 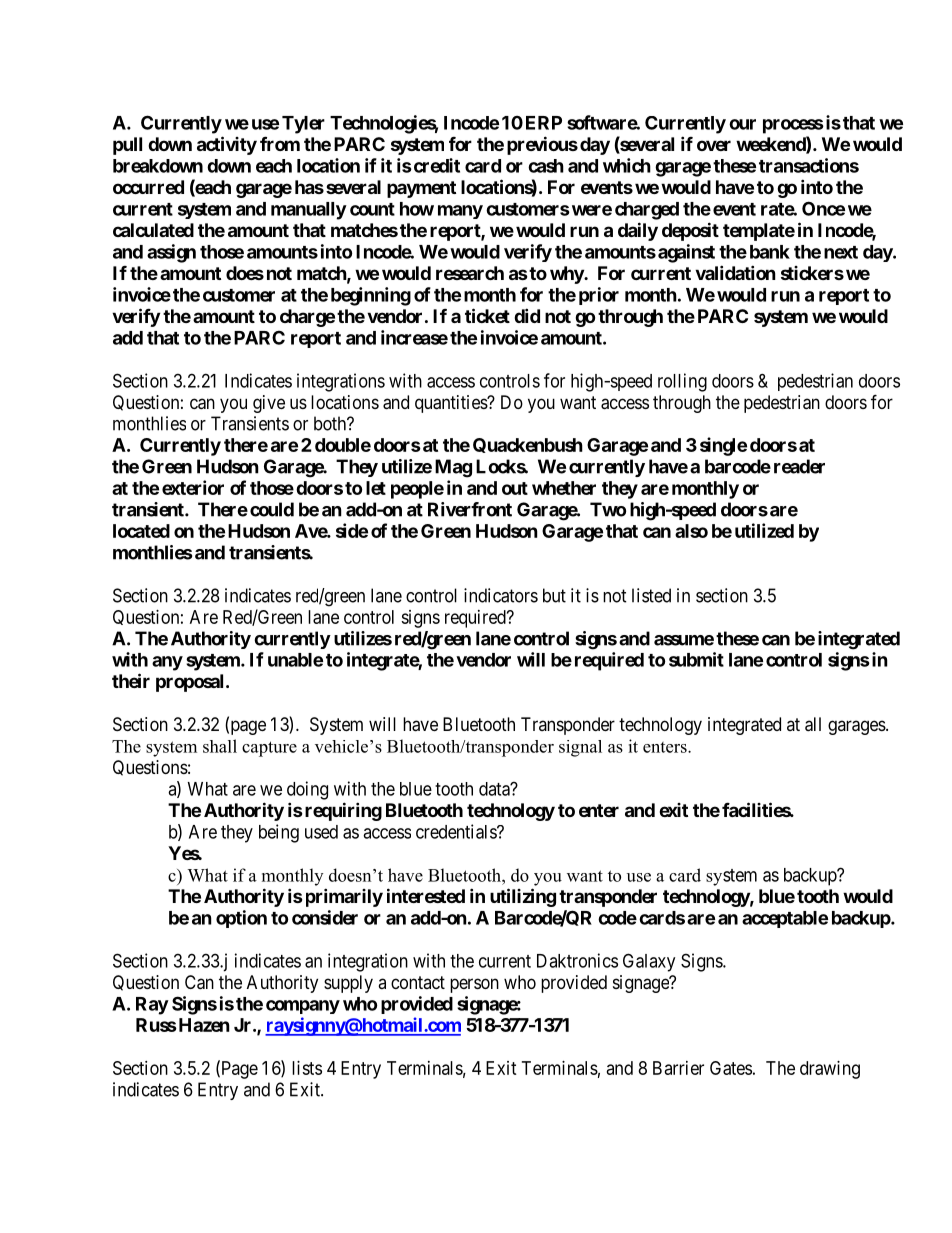 I want to click on submit, so click(x=696, y=659).
